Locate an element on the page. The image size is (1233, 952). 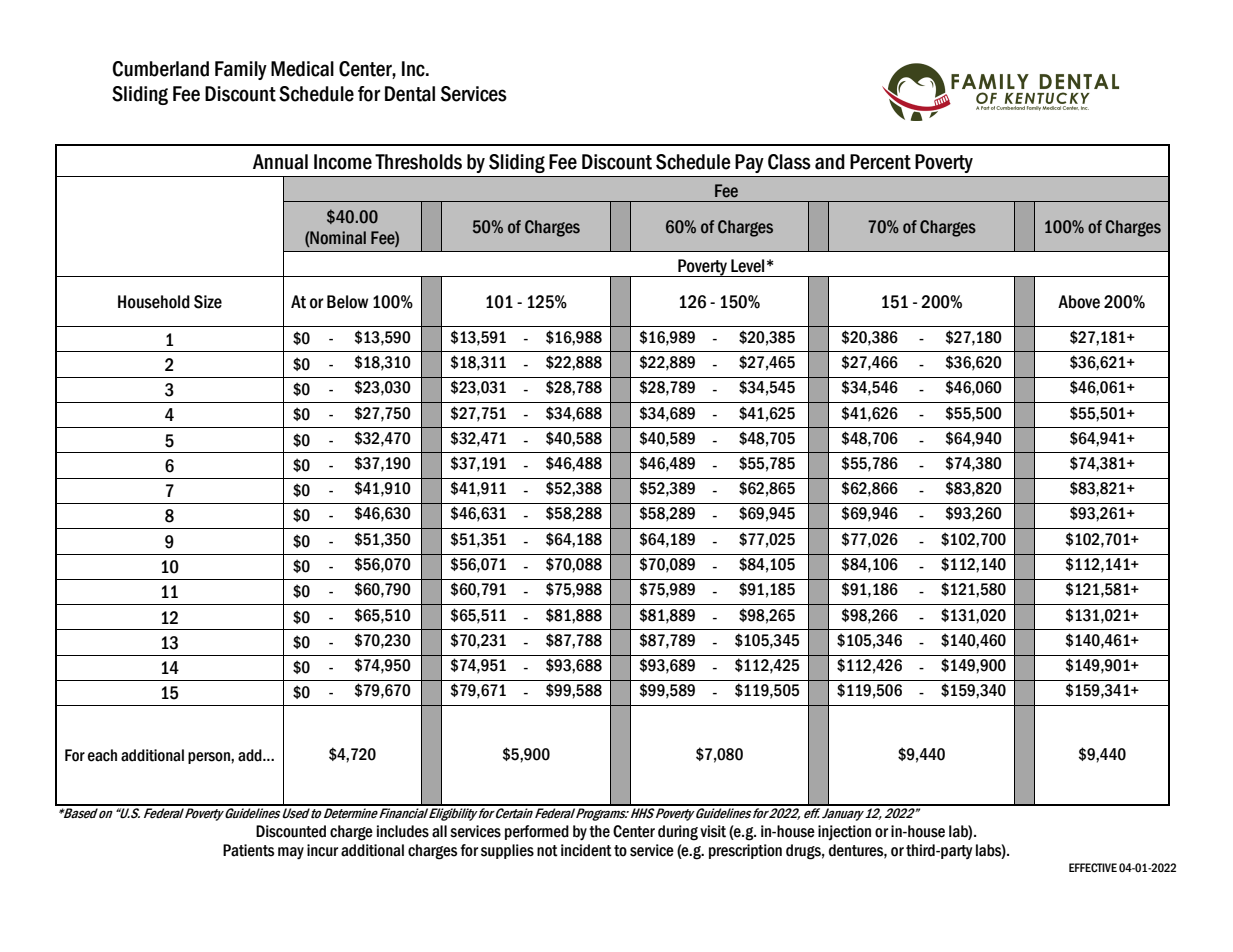
Percent is located at coordinates (880, 162).
